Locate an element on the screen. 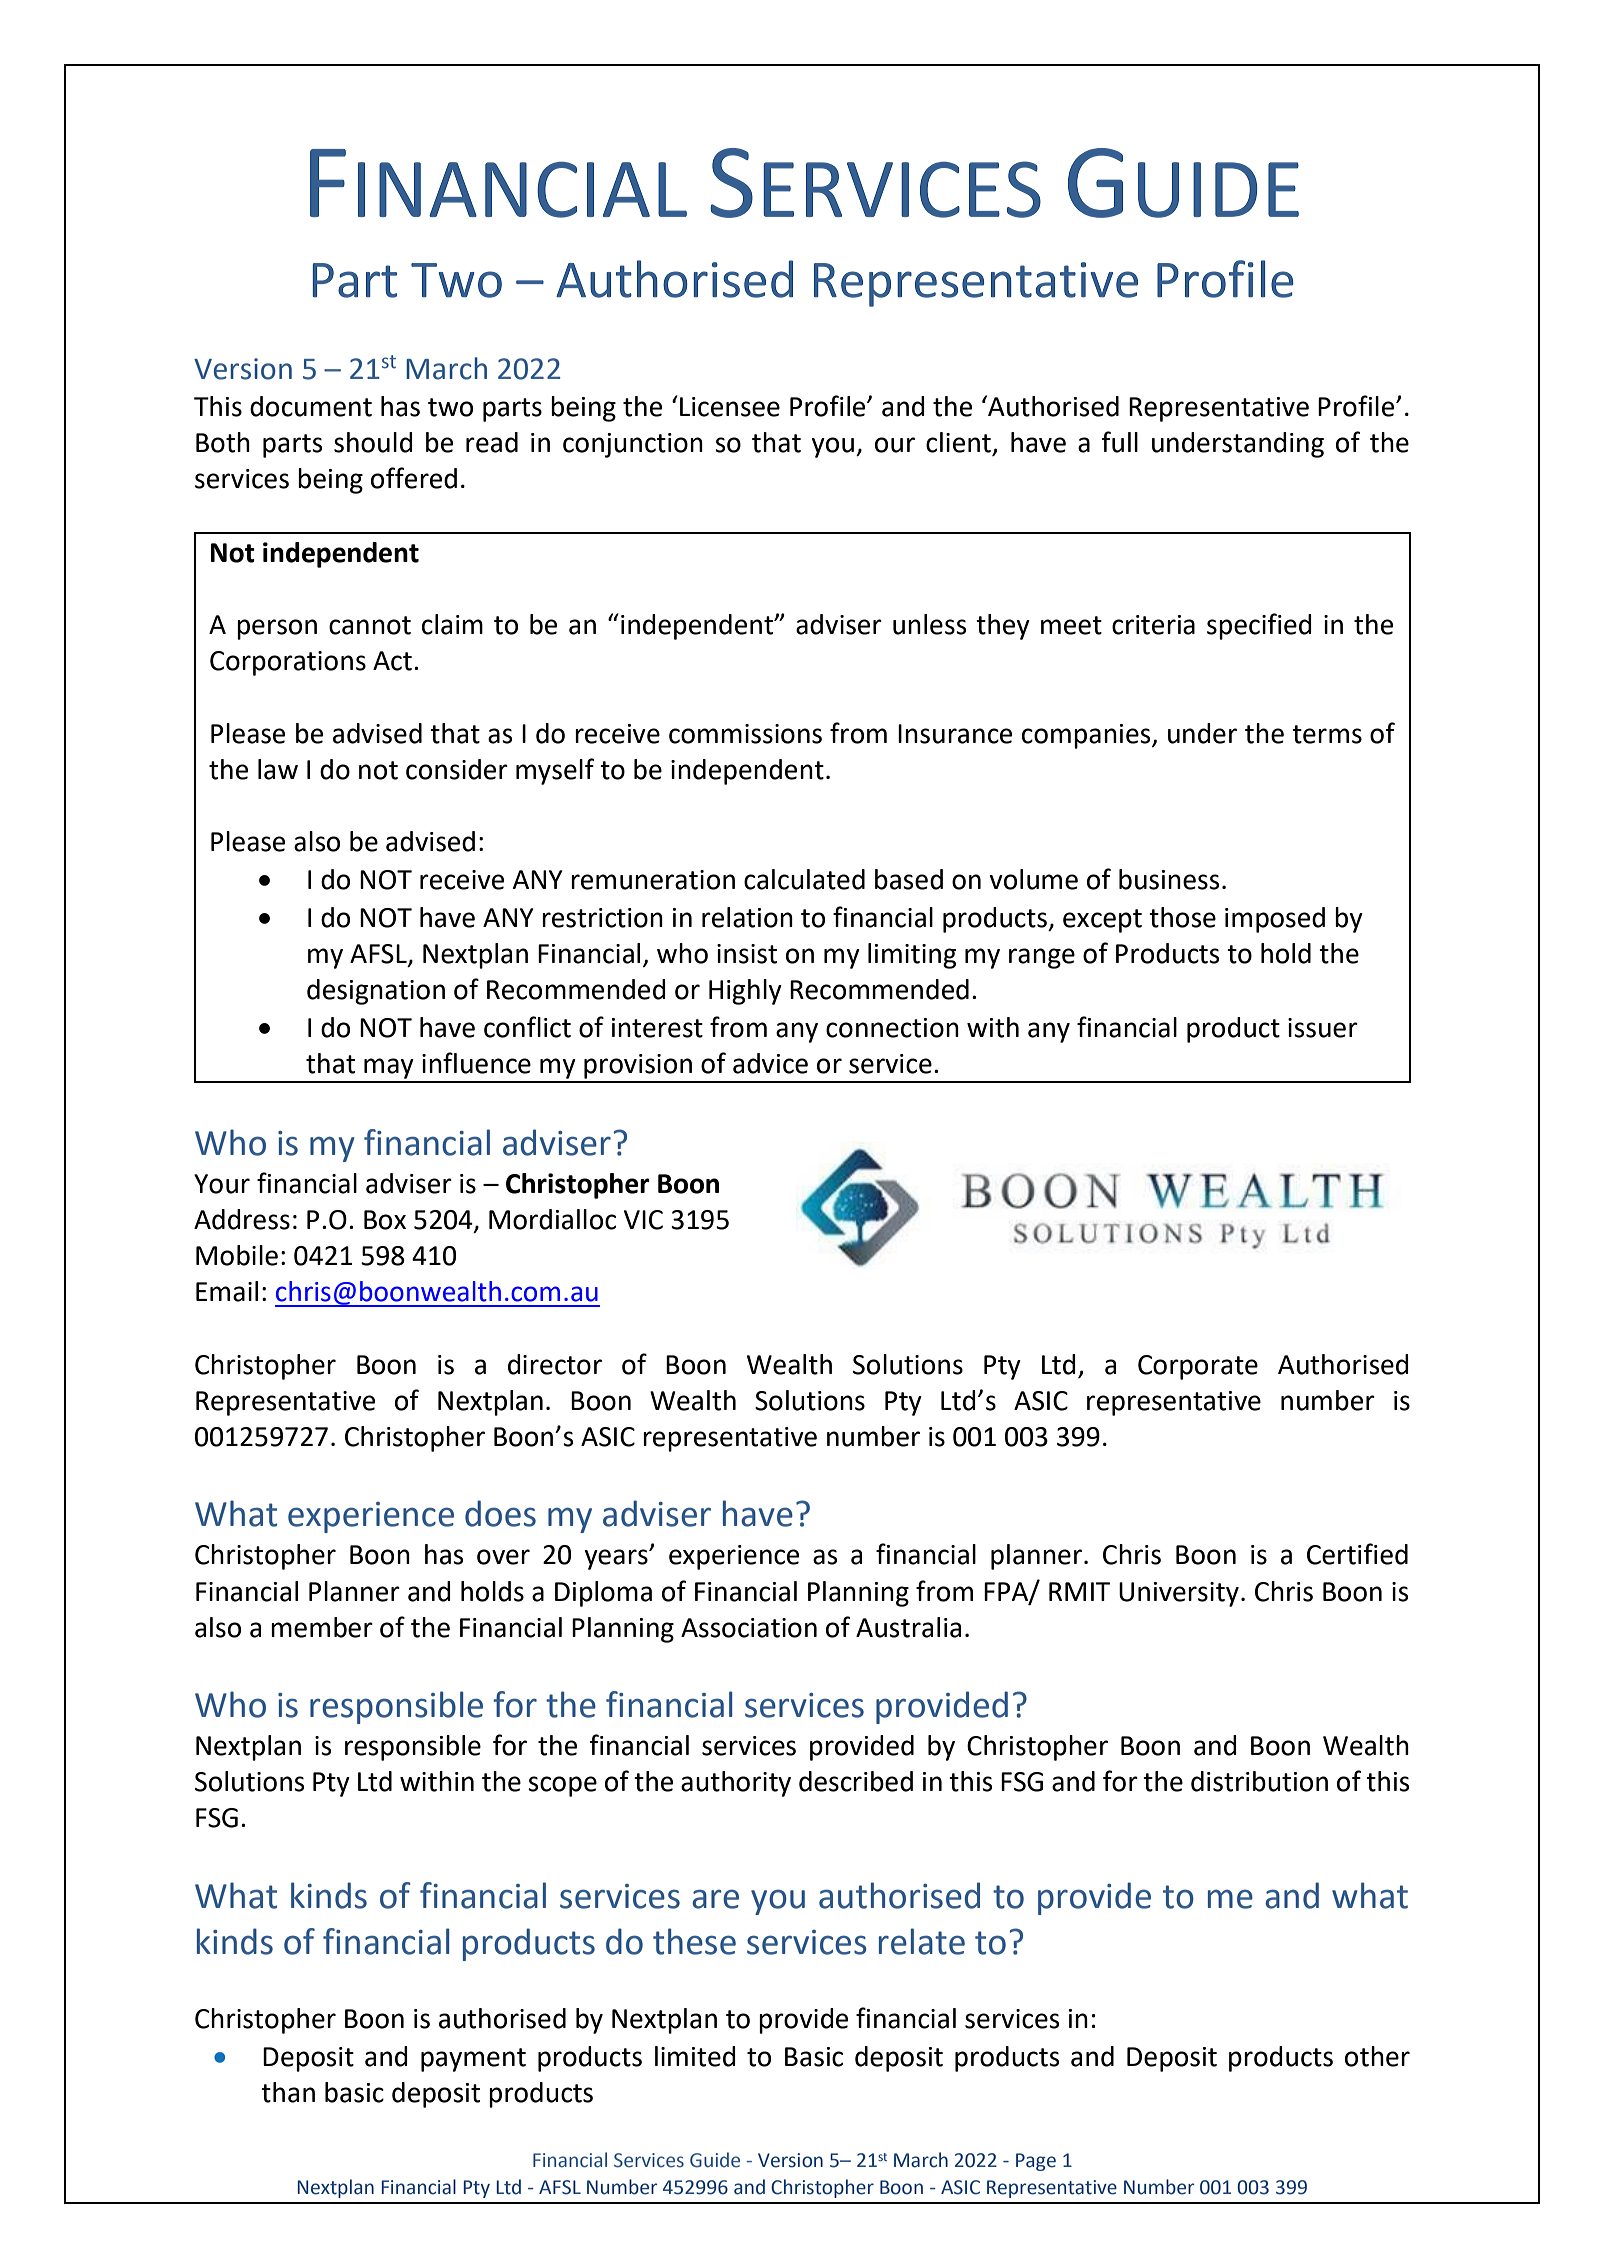 The width and height of the screenshot is (1604, 2268). limited is located at coordinates (695, 2056).
